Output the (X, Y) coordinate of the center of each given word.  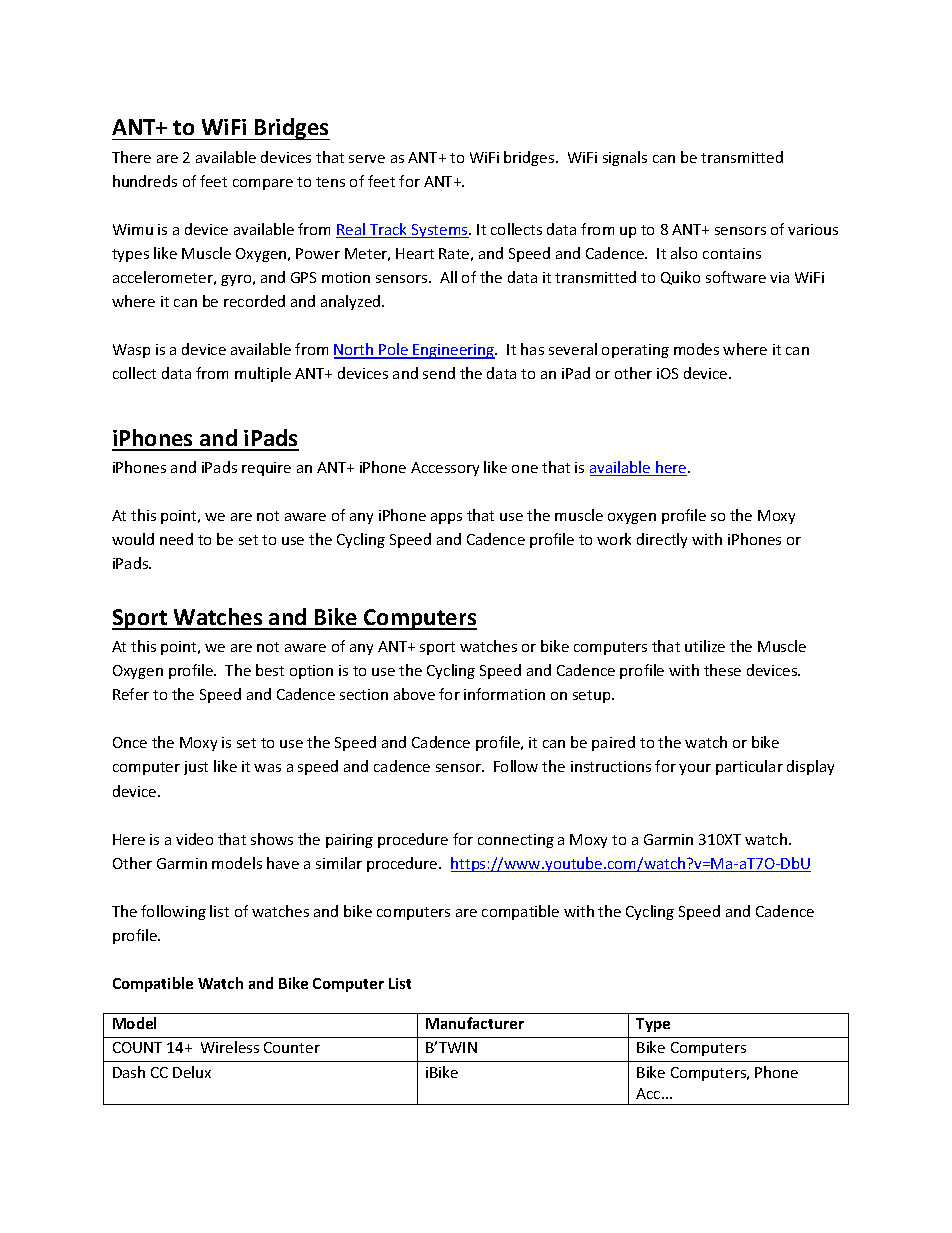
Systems (440, 231)
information (504, 694)
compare (263, 184)
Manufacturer (475, 1023)
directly (662, 540)
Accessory (445, 469)
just (196, 768)
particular (749, 767)
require (266, 469)
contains (732, 253)
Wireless (230, 1047)
